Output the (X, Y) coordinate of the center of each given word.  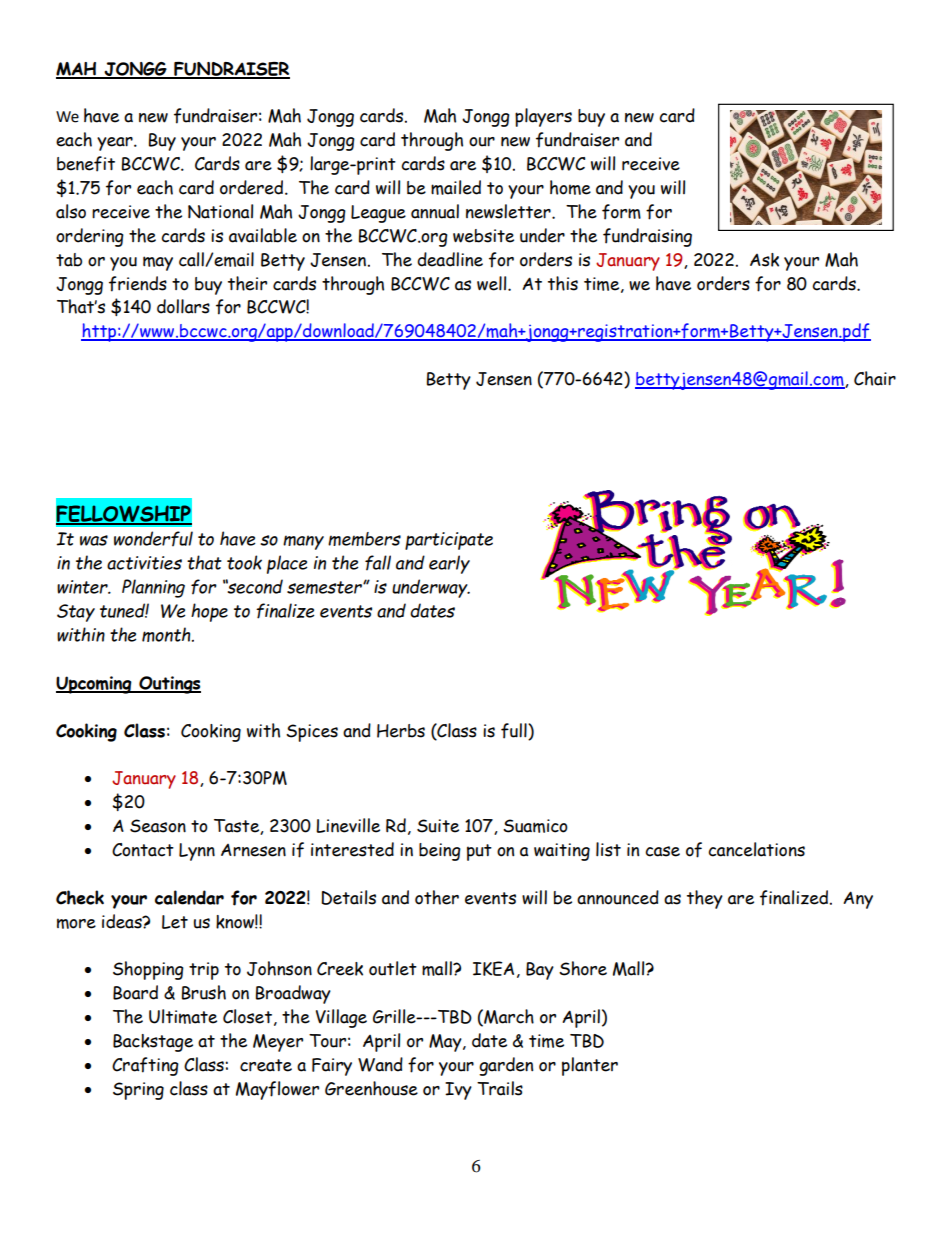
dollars (183, 306)
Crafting (145, 1066)
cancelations (756, 849)
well (493, 283)
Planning (153, 588)
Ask (764, 260)
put (479, 852)
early (449, 564)
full (515, 731)
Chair (875, 378)
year (116, 144)
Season (158, 826)
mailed (456, 187)
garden (506, 1066)
